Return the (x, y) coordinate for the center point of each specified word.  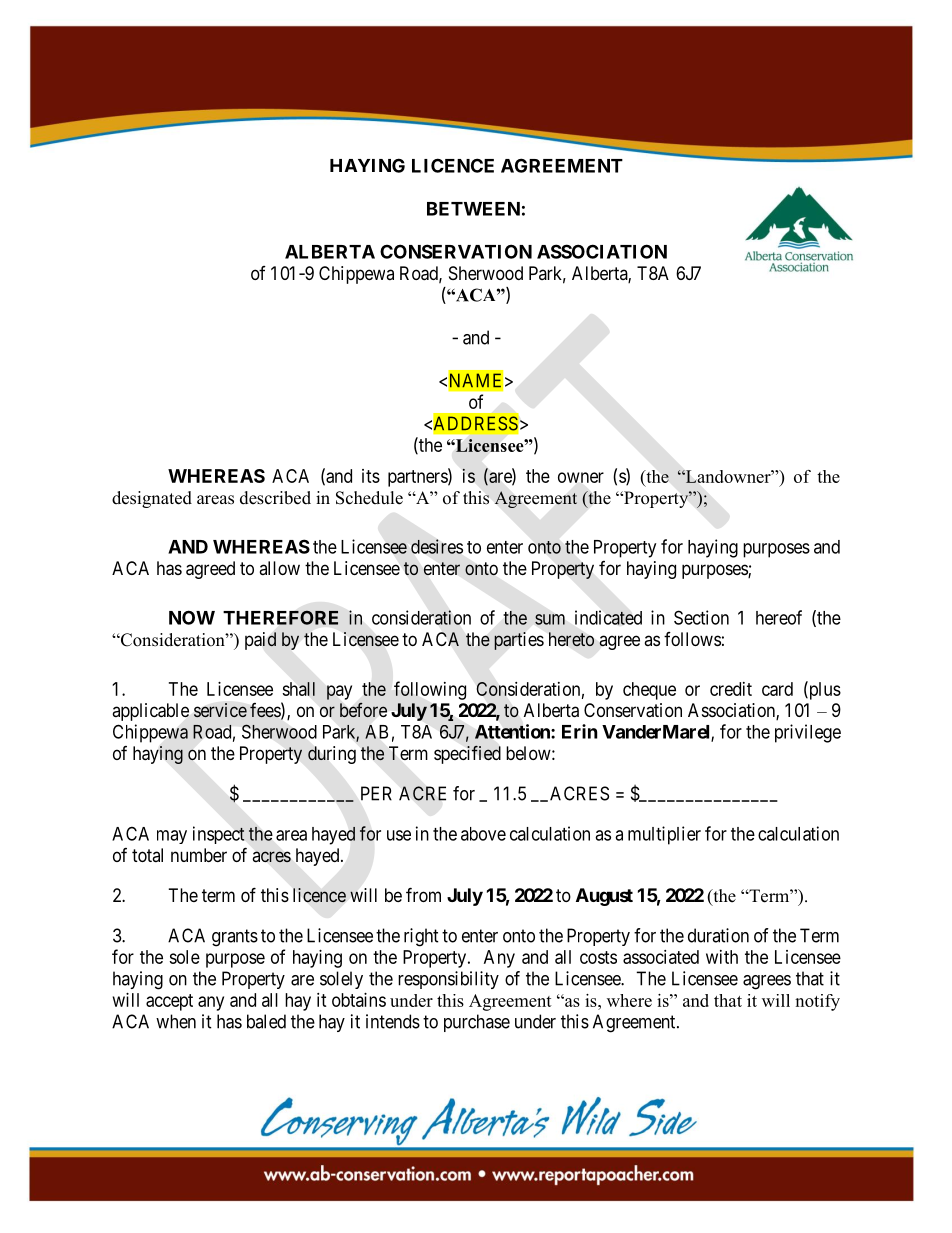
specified (467, 754)
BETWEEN (473, 209)
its (371, 476)
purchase (477, 1023)
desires (437, 546)
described (275, 498)
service (220, 710)
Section (701, 617)
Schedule (369, 498)
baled (266, 1021)
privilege (808, 733)
